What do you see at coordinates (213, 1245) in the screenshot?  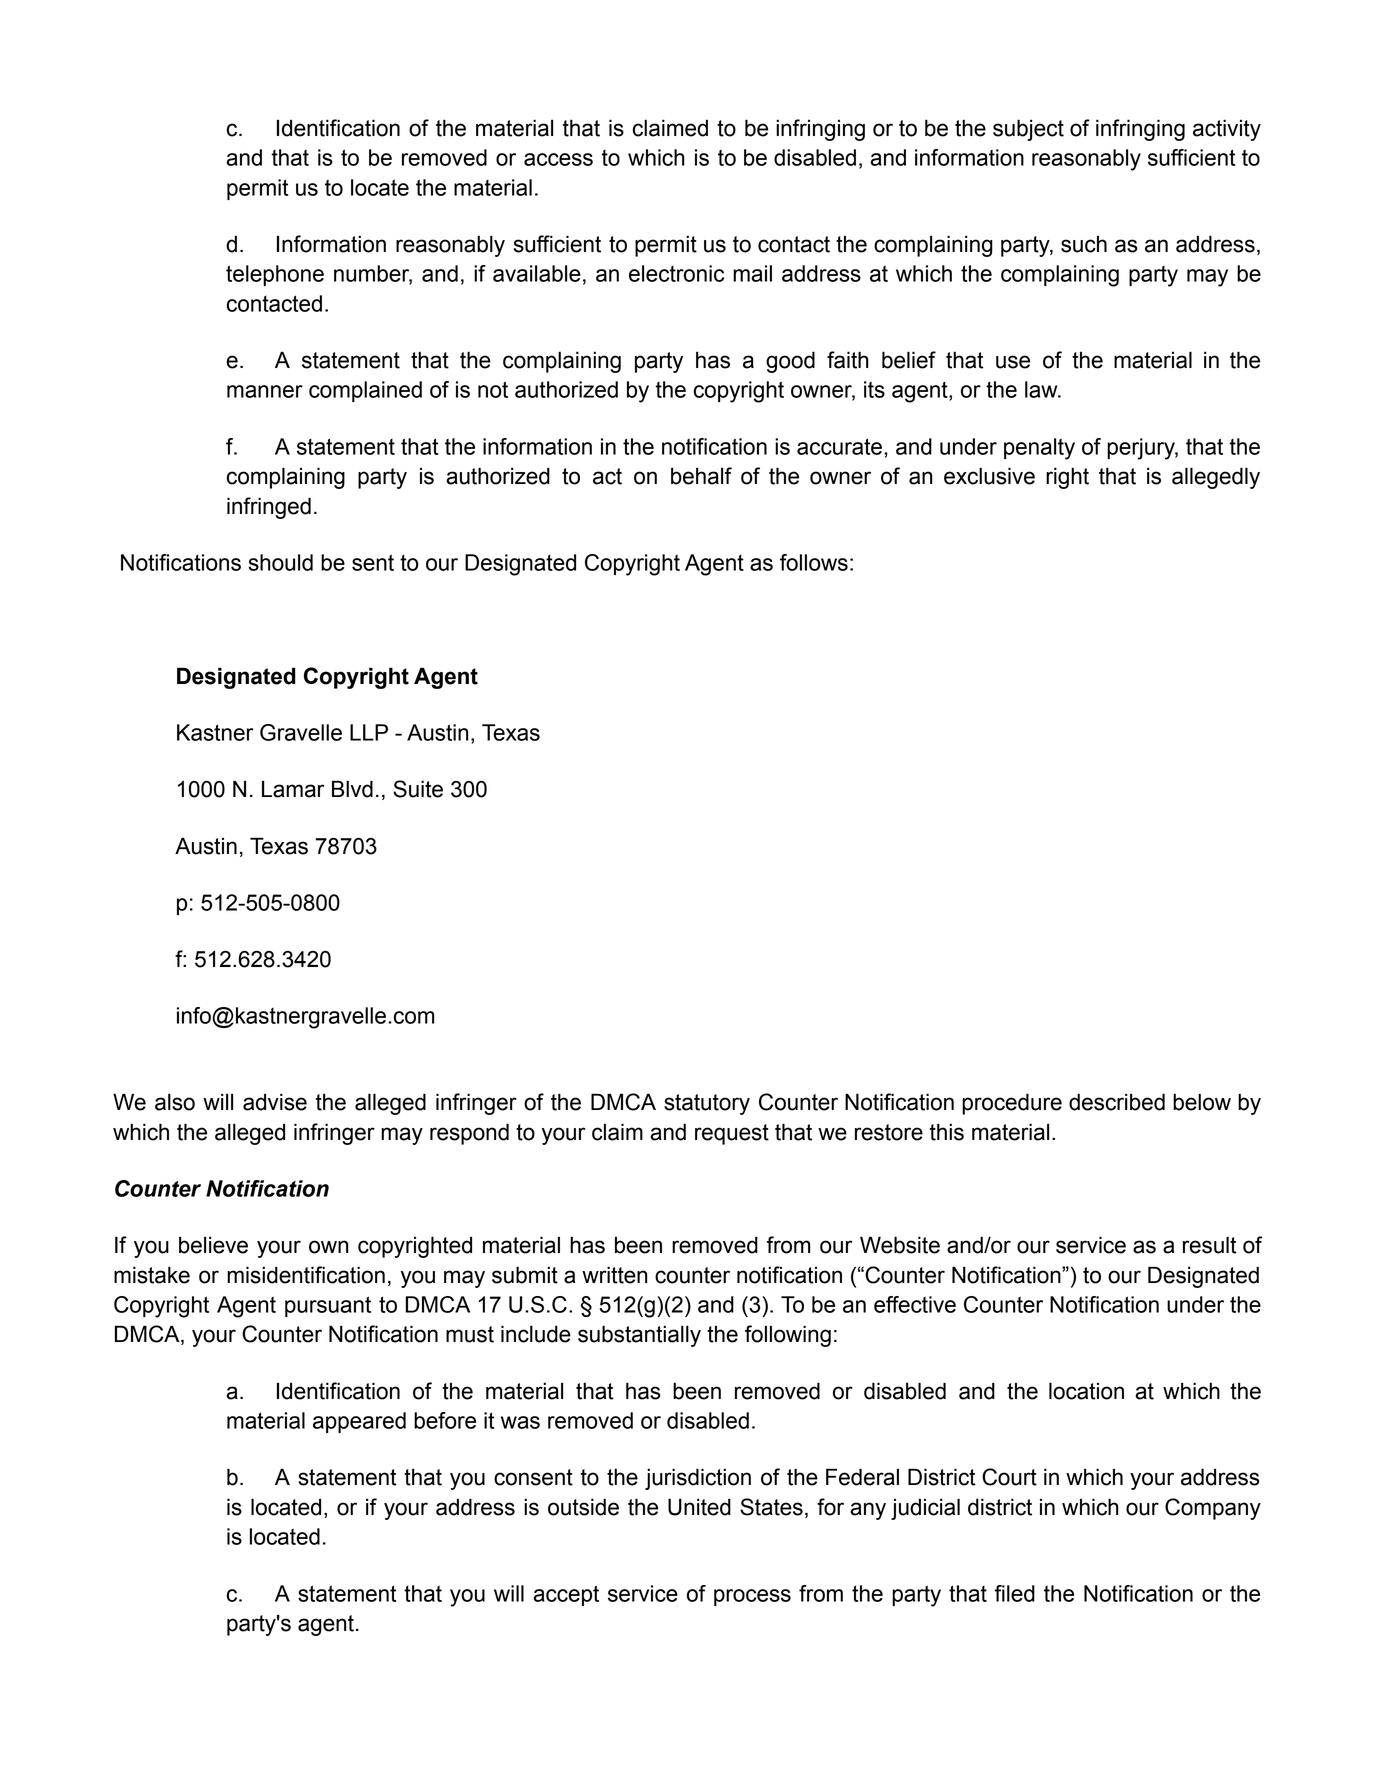 I see `believe` at bounding box center [213, 1245].
